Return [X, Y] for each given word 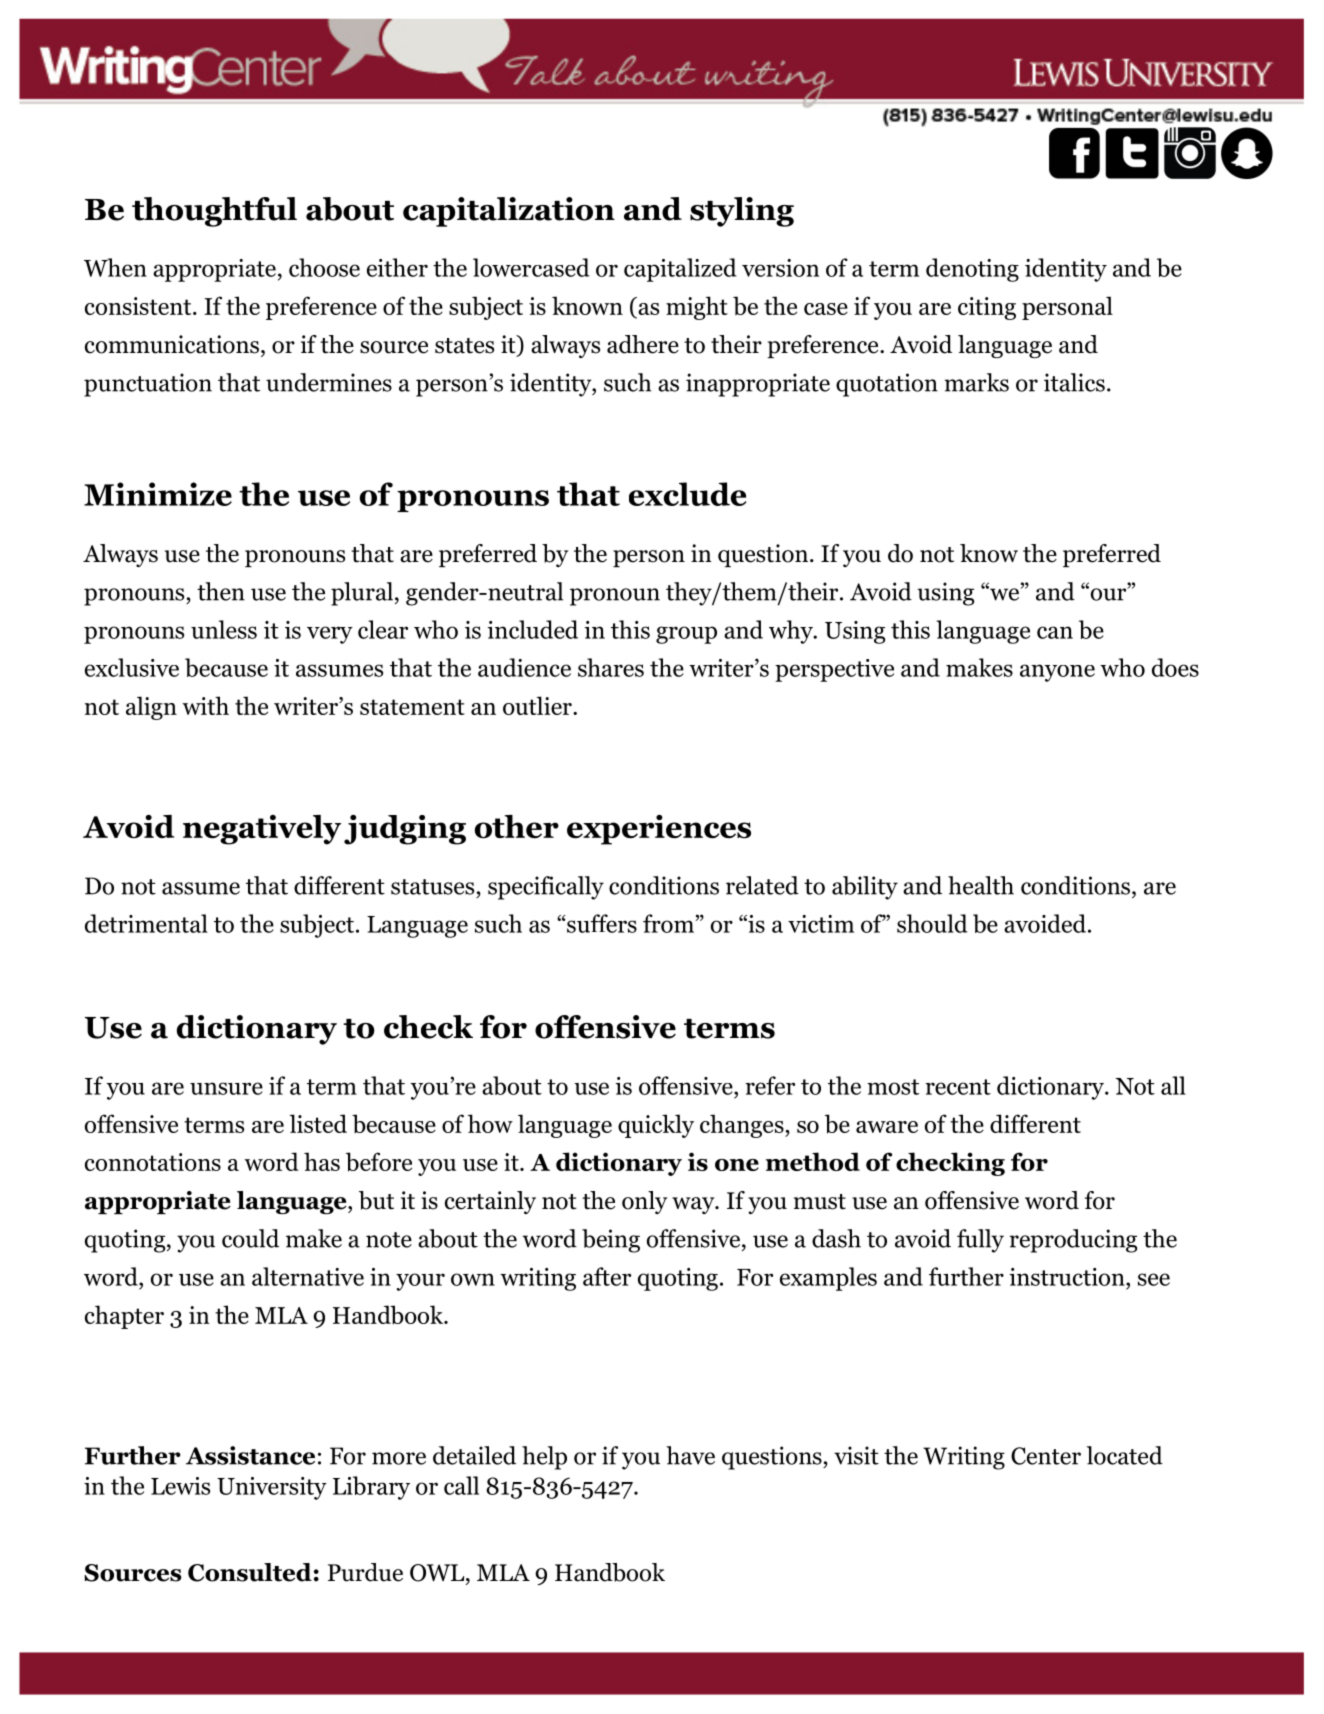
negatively [262, 830]
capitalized [680, 270]
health [981, 885]
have [690, 1455]
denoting [972, 270]
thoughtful [214, 212]
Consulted [250, 1572]
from [668, 923]
